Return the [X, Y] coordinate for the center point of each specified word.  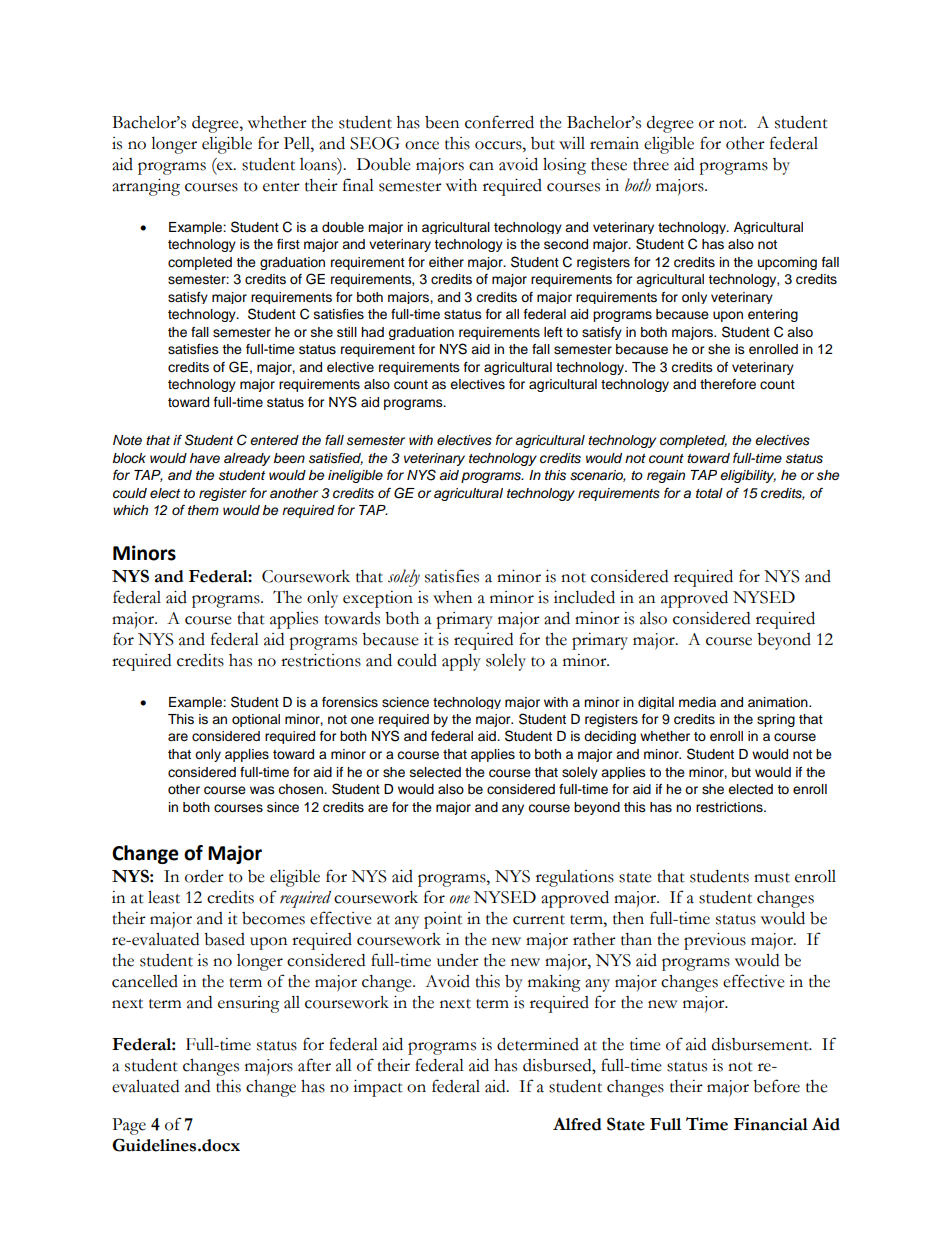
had [372, 332]
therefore [728, 384]
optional [256, 720]
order [204, 876]
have [205, 458]
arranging [146, 187]
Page [129, 1126]
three [651, 164]
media [697, 702]
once [422, 145]
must [772, 878]
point [443, 920]
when [452, 597]
